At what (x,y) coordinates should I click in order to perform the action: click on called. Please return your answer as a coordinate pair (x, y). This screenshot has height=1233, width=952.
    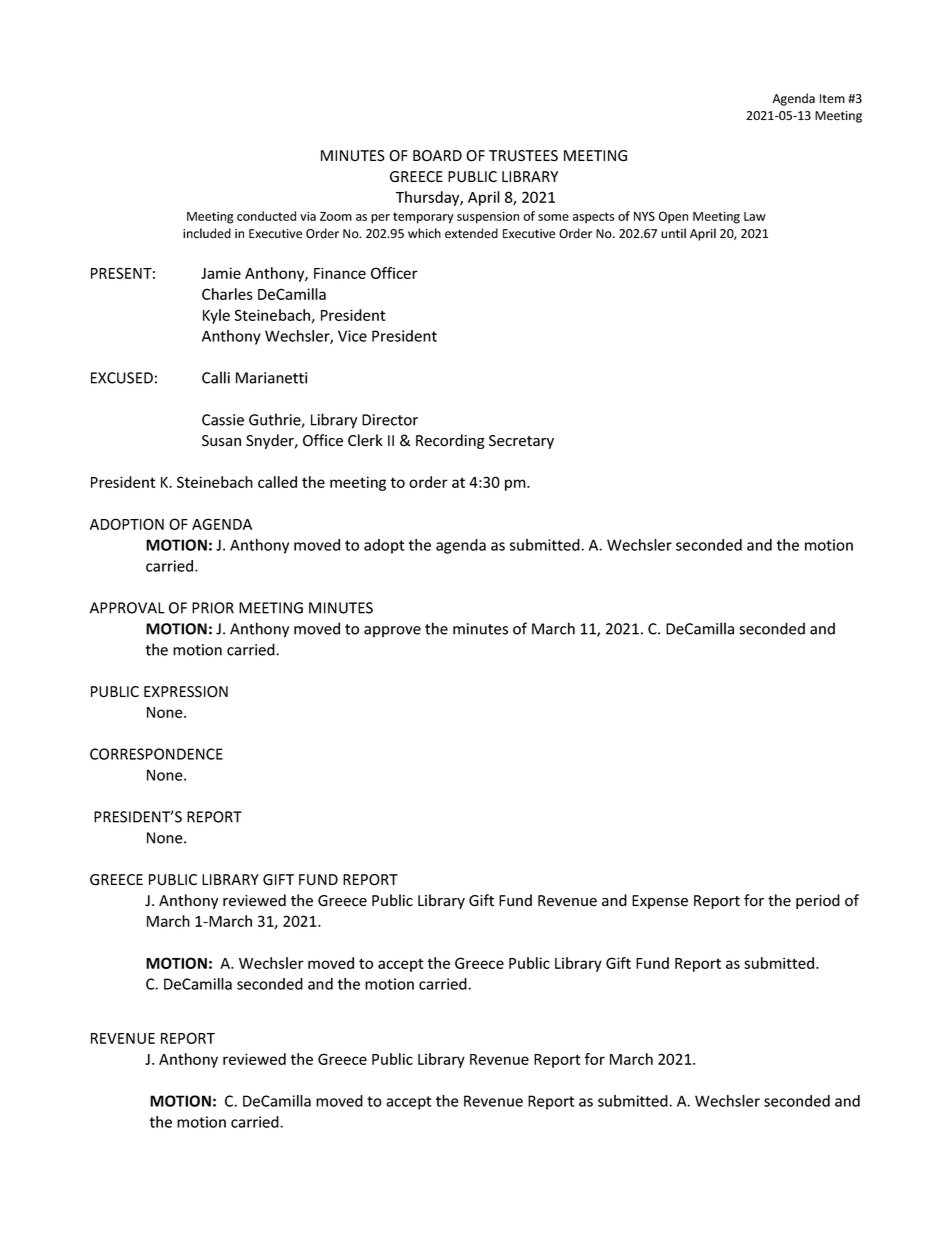
    Looking at the image, I should click on (277, 482).
